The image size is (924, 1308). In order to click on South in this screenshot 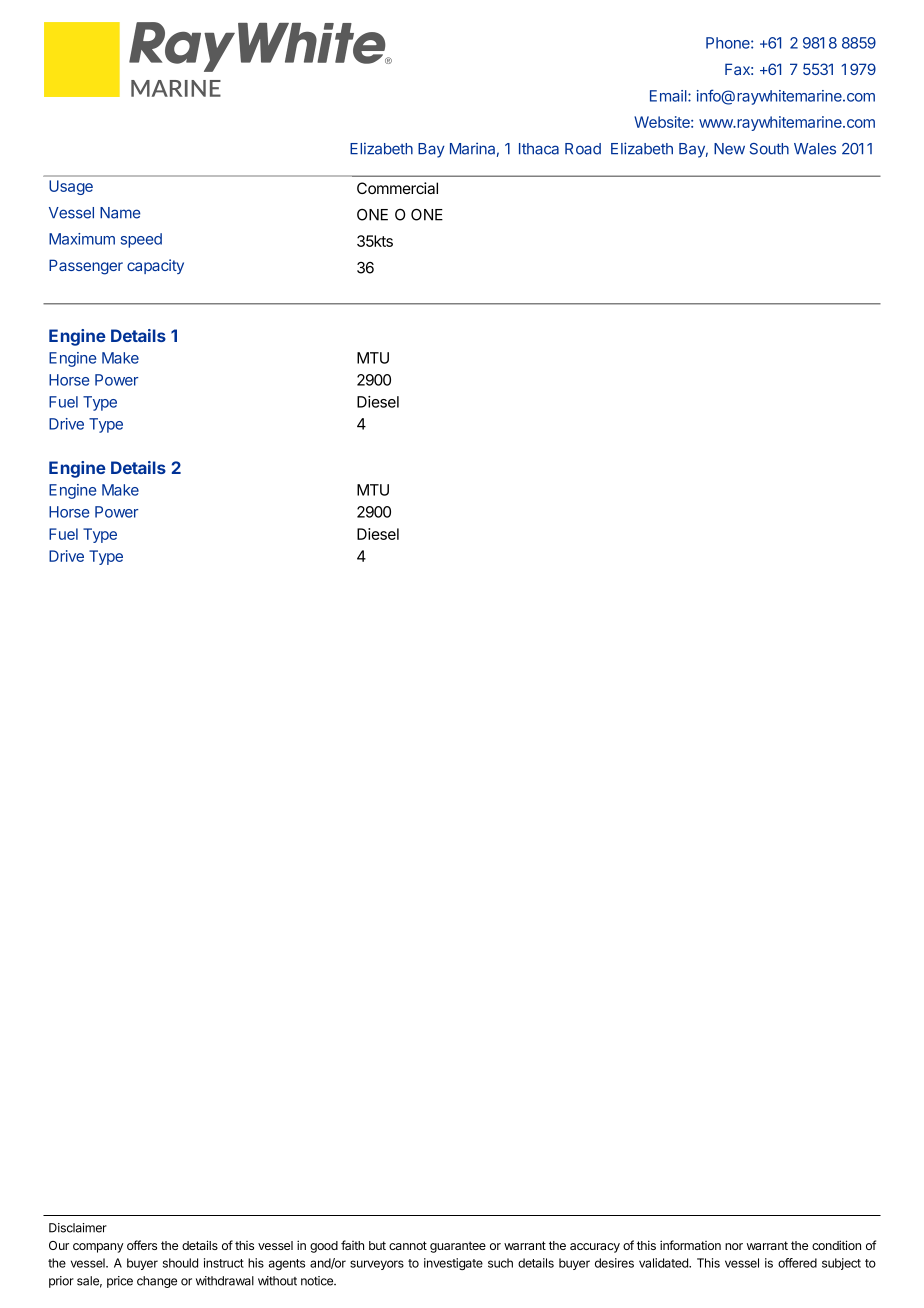, I will do `click(769, 149)`.
